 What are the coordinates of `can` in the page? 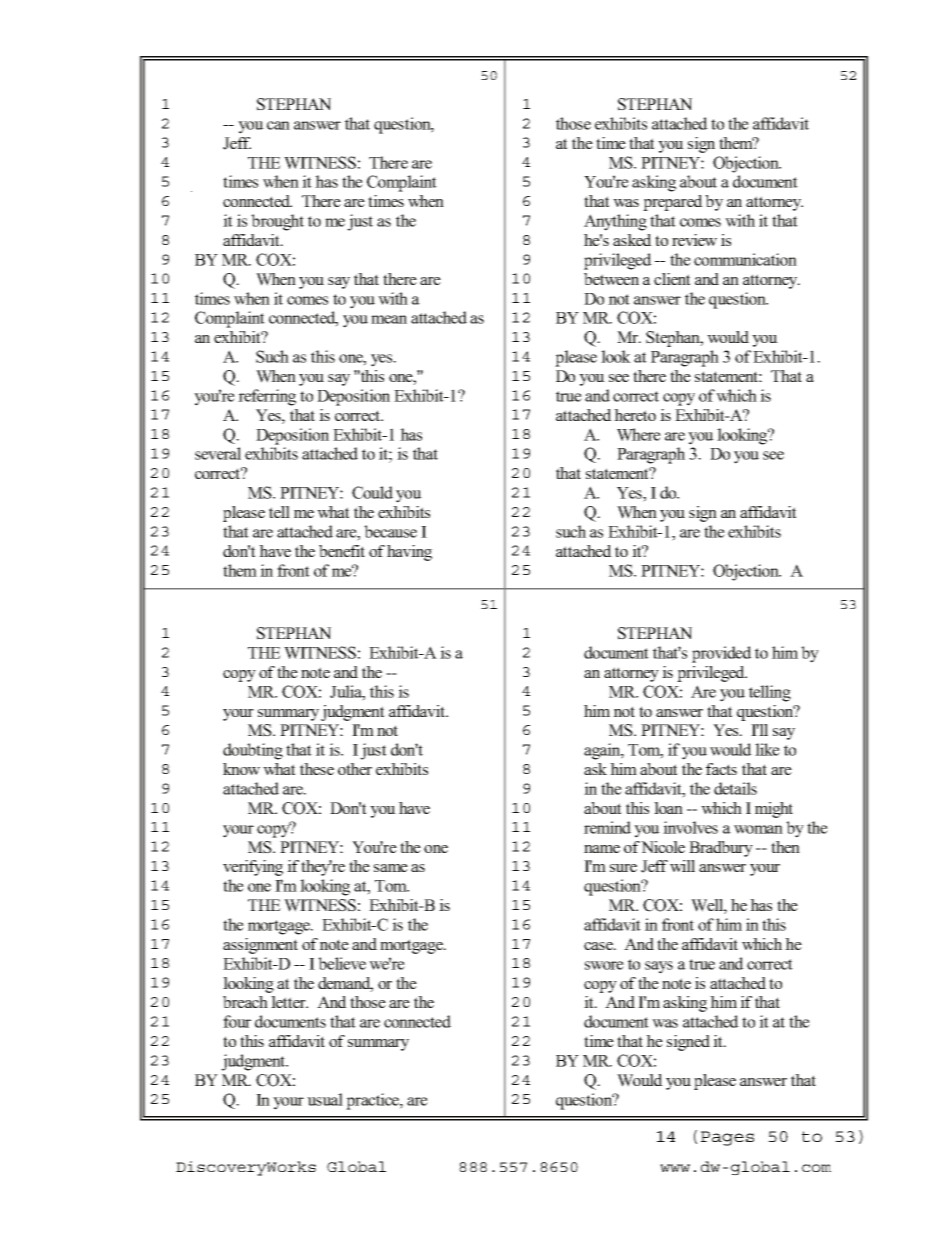 It's located at (278, 125).
